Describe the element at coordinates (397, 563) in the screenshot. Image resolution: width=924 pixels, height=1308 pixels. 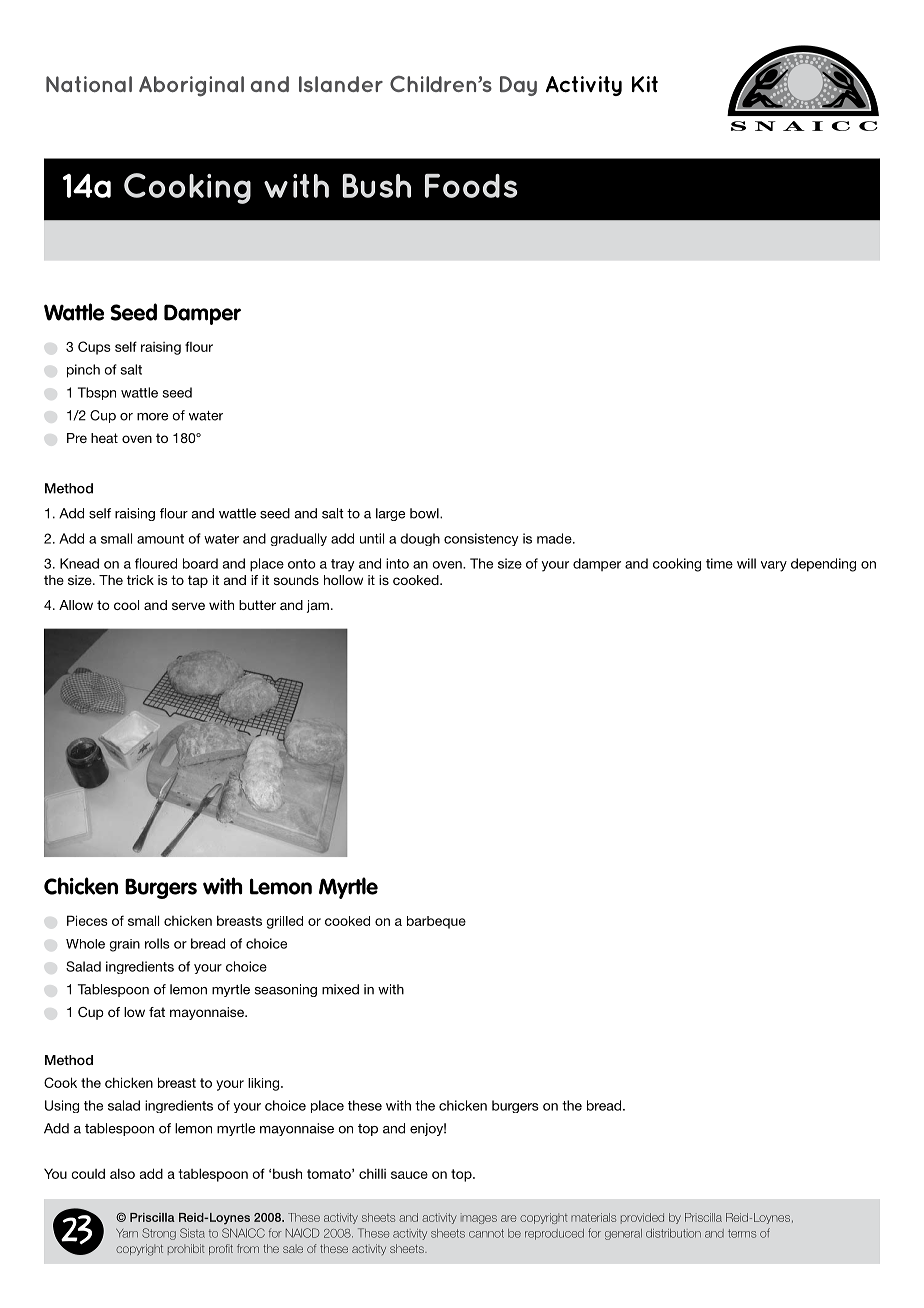
I see `into` at that location.
